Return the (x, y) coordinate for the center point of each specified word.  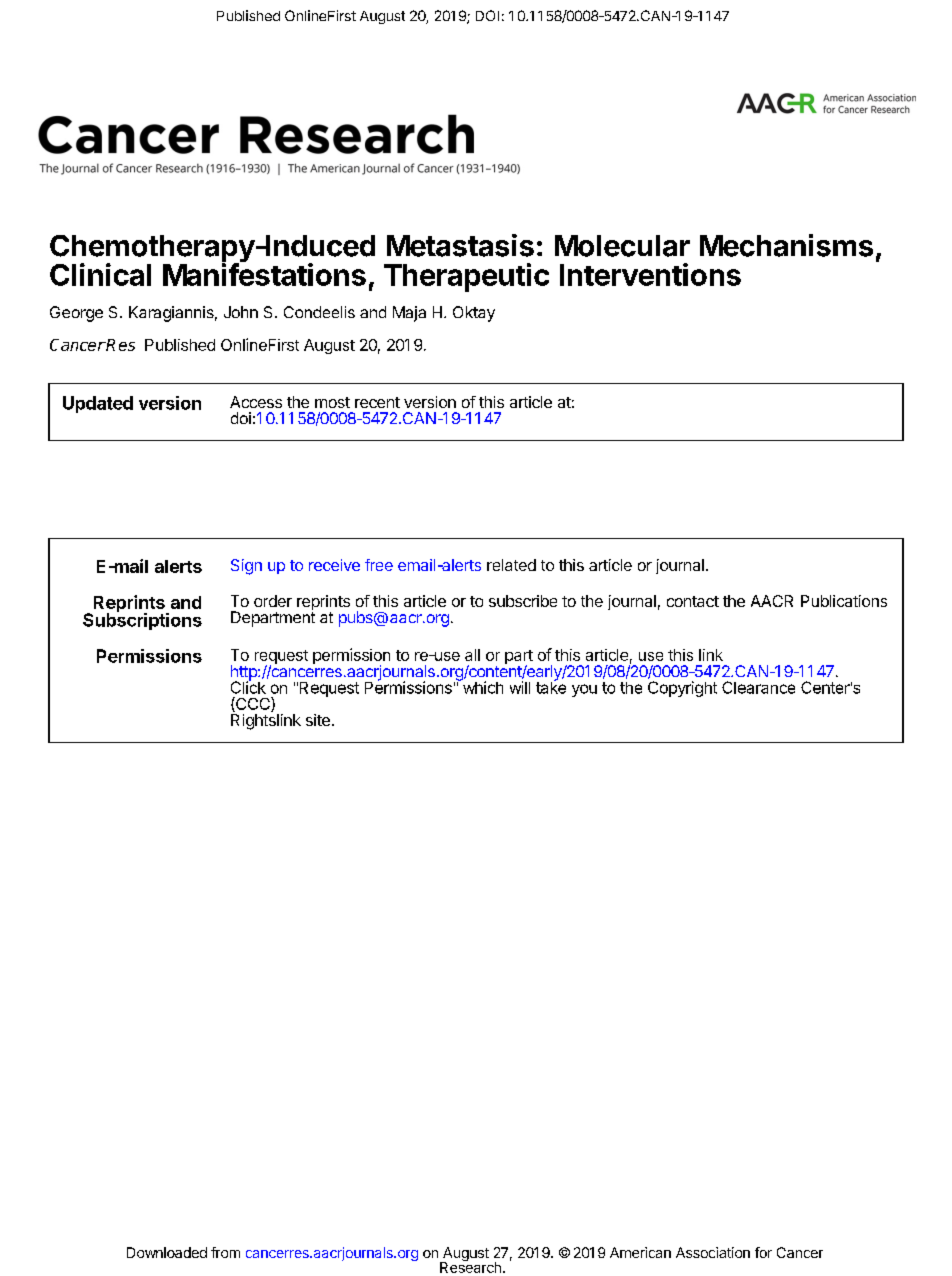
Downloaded (167, 1252)
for (763, 1252)
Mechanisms (786, 245)
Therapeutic (466, 277)
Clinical (100, 274)
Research (470, 1266)
